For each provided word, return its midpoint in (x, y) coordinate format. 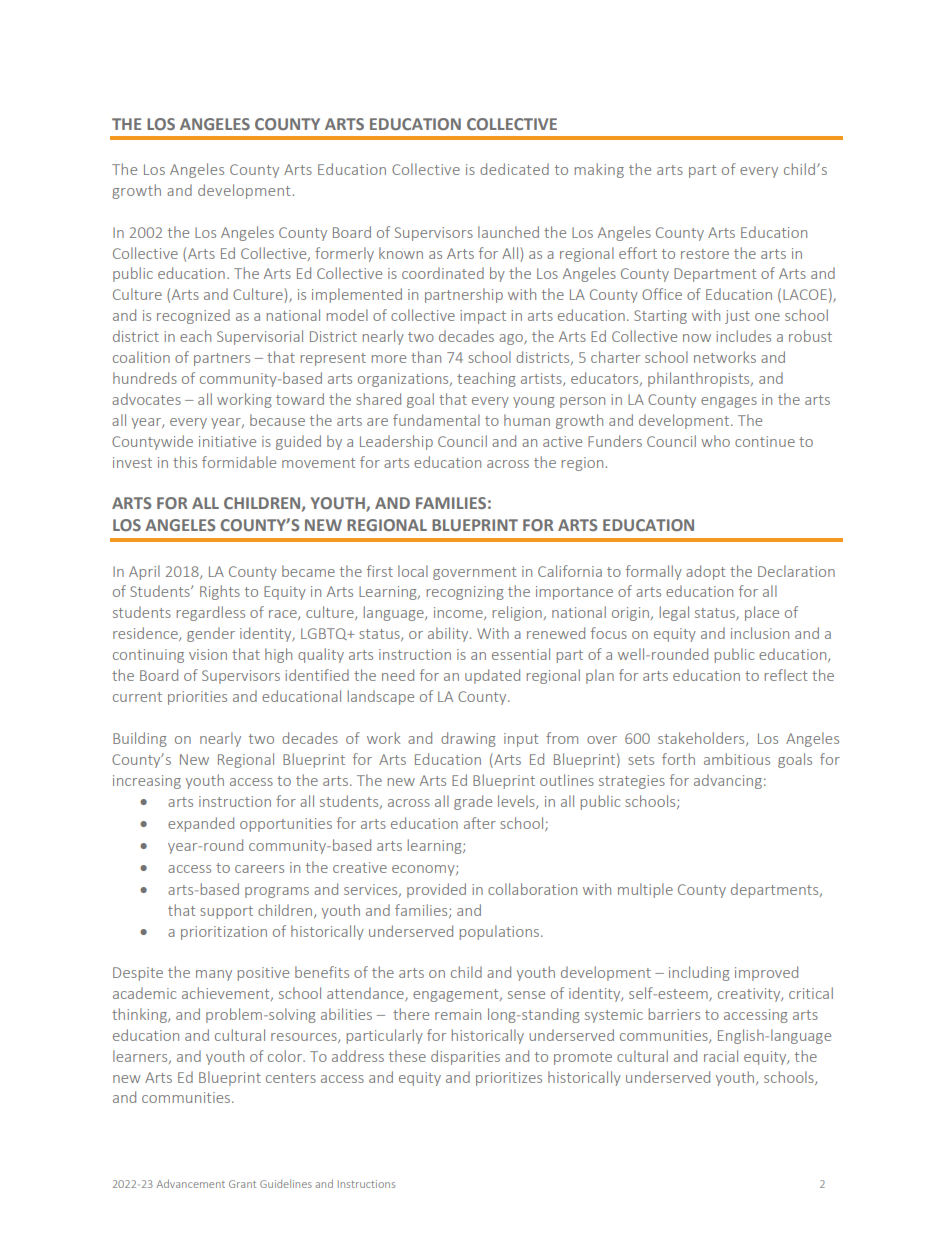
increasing (147, 782)
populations (501, 932)
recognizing (465, 593)
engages (729, 402)
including (699, 973)
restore (705, 254)
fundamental (436, 420)
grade (473, 802)
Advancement (191, 1184)
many (214, 975)
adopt (705, 572)
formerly (344, 254)
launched (508, 232)
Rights (220, 592)
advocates (146, 399)
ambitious (737, 759)
